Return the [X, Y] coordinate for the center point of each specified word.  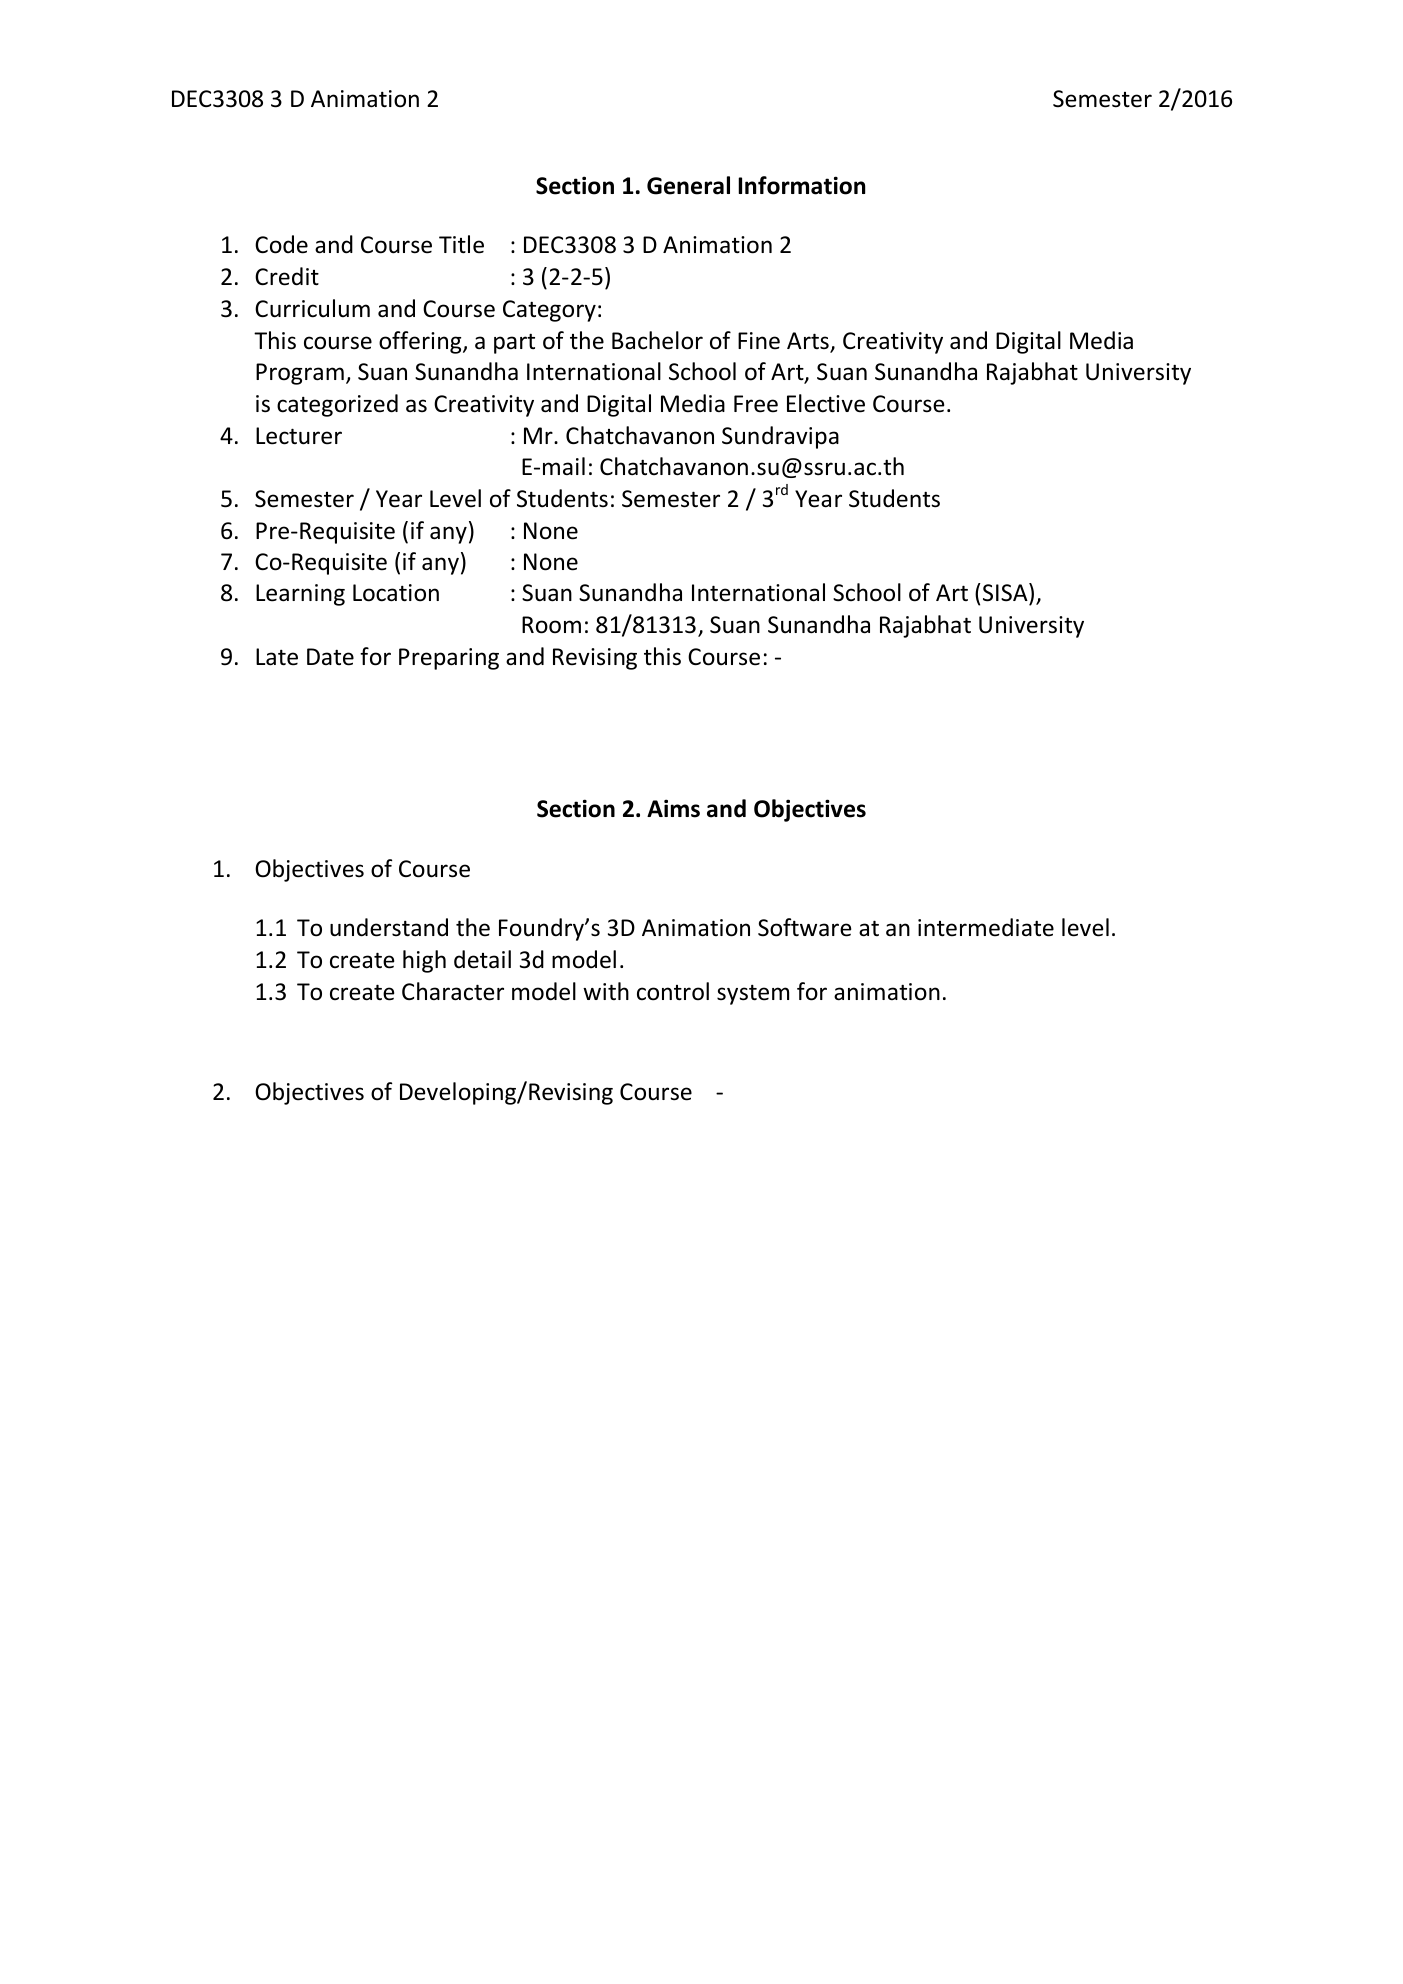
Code [281, 244]
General [688, 185]
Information [801, 185]
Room [551, 625]
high [424, 961]
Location [396, 593]
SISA [1006, 594]
